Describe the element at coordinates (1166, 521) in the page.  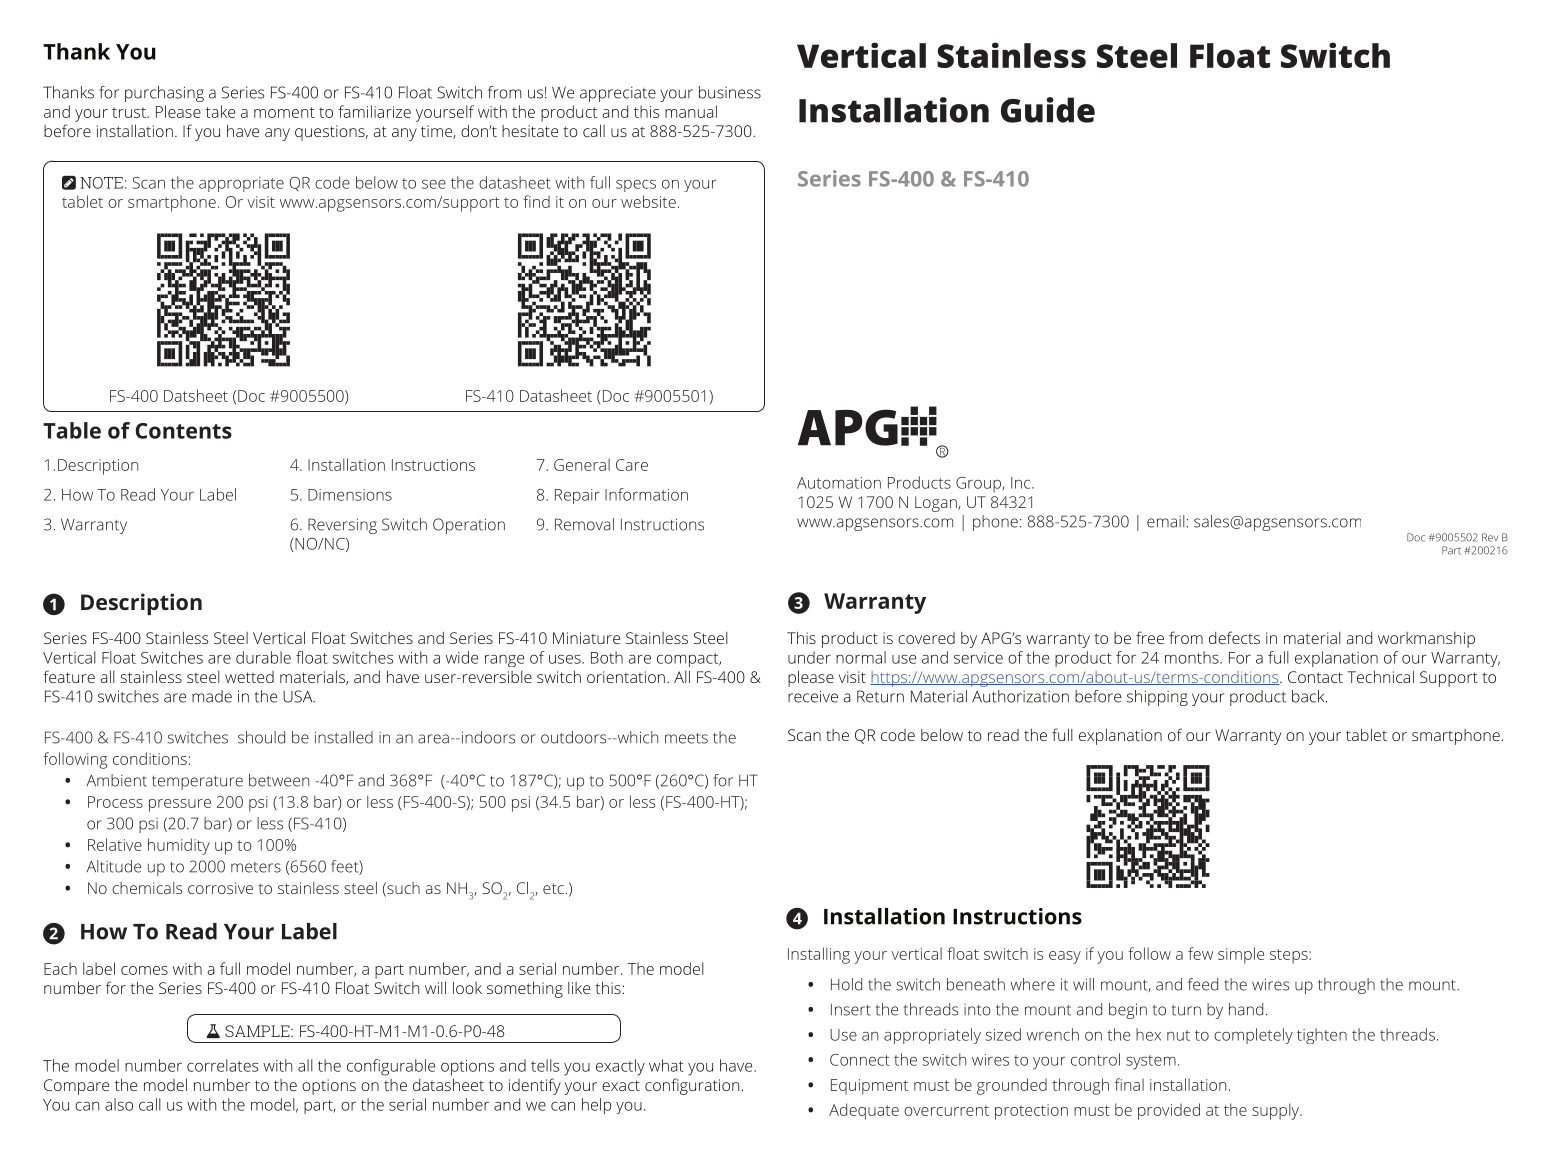
I see `email` at that location.
